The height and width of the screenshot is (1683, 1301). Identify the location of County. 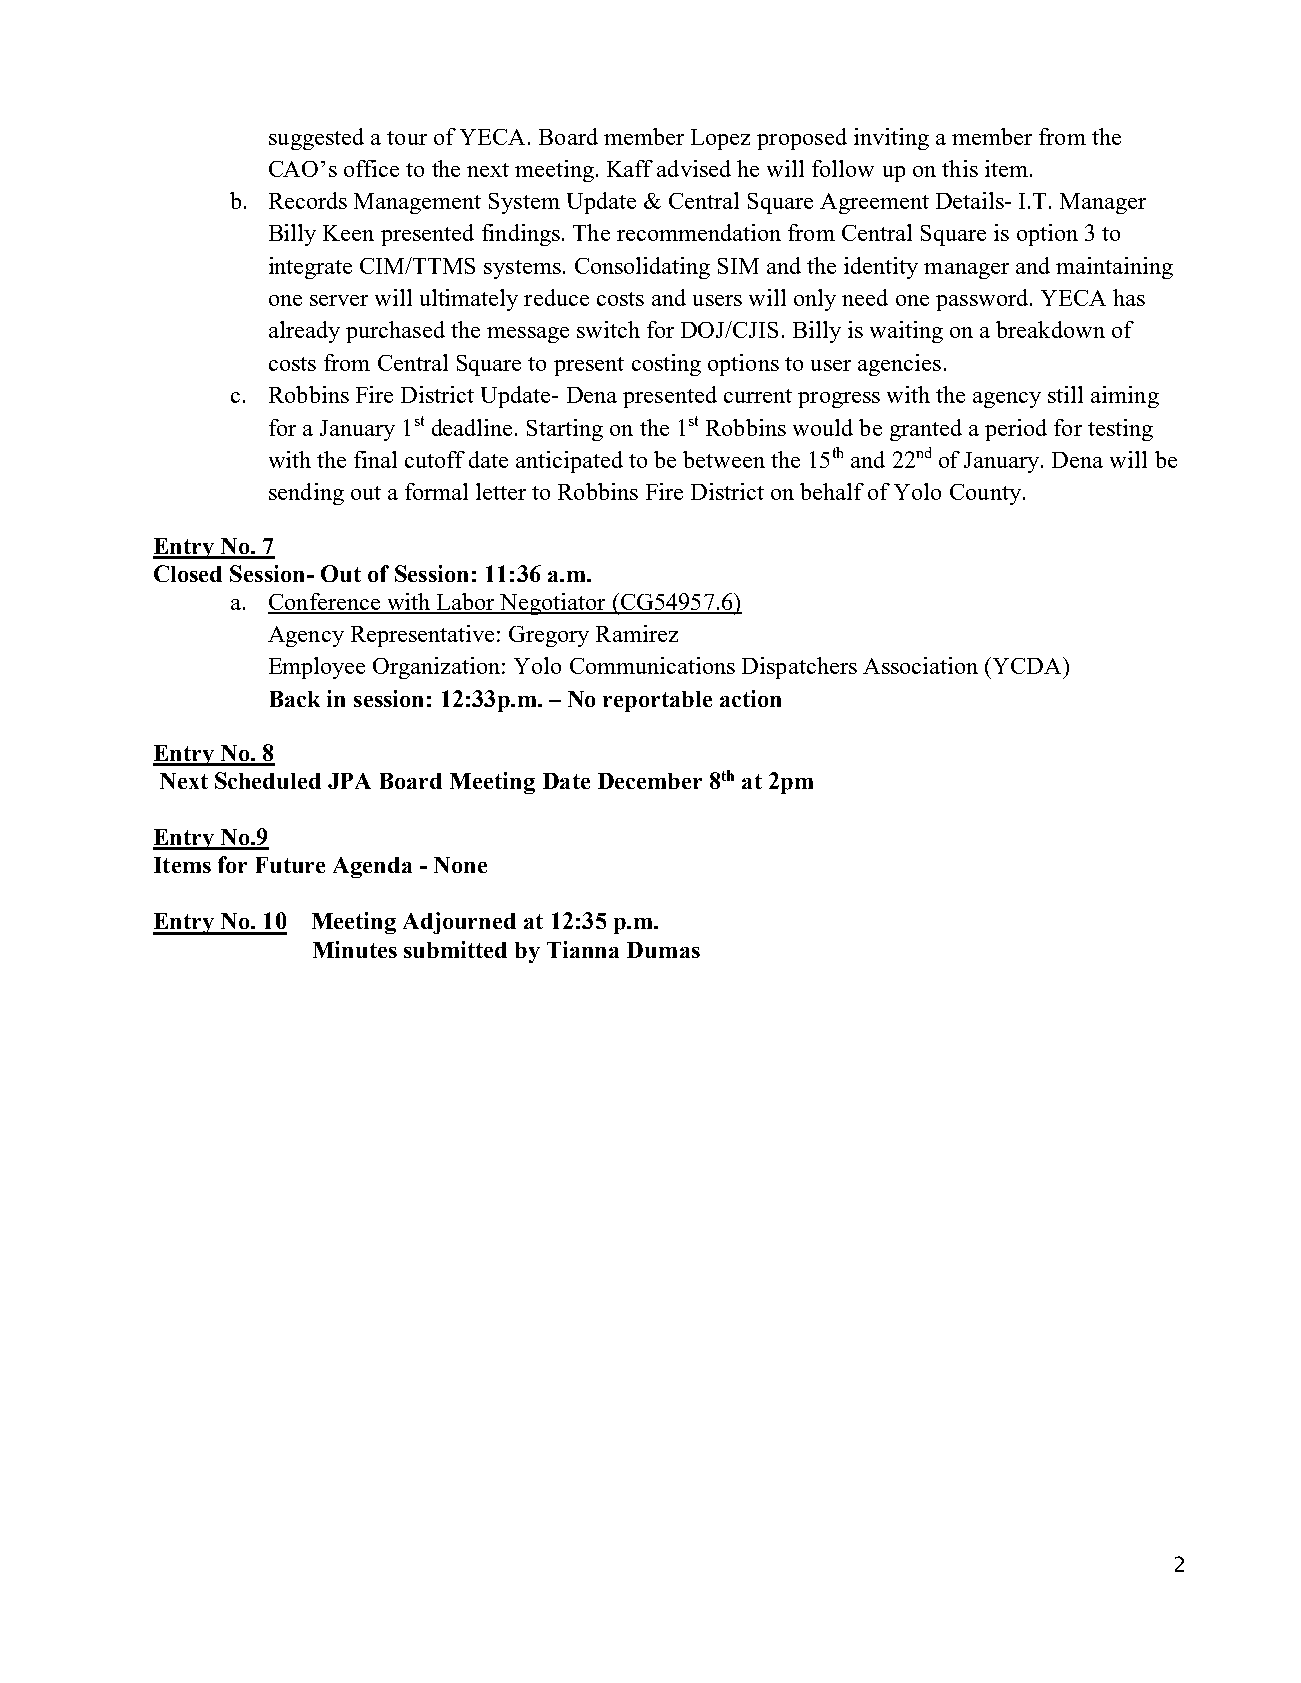
(985, 494).
